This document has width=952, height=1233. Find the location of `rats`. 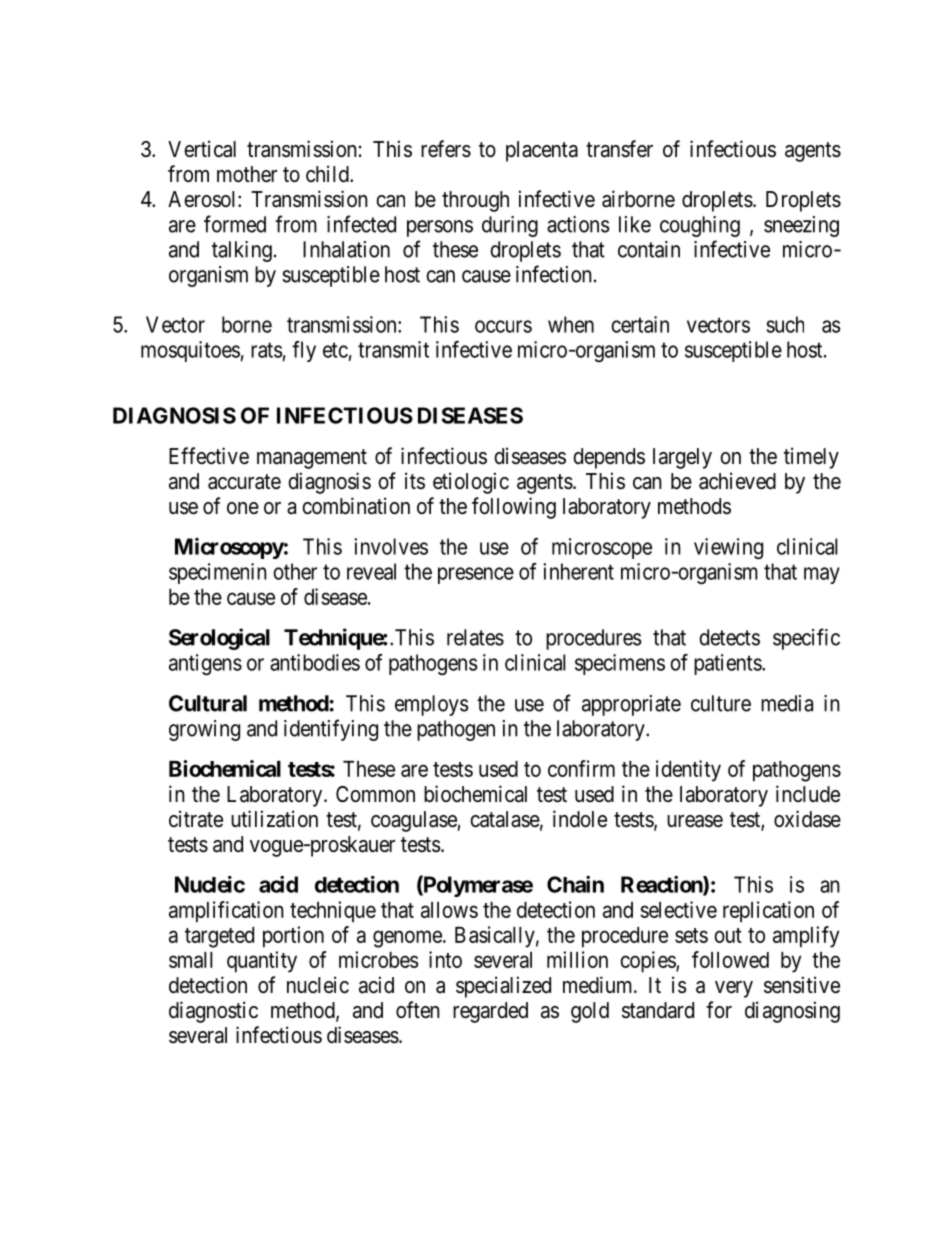

rats is located at coordinates (266, 350).
